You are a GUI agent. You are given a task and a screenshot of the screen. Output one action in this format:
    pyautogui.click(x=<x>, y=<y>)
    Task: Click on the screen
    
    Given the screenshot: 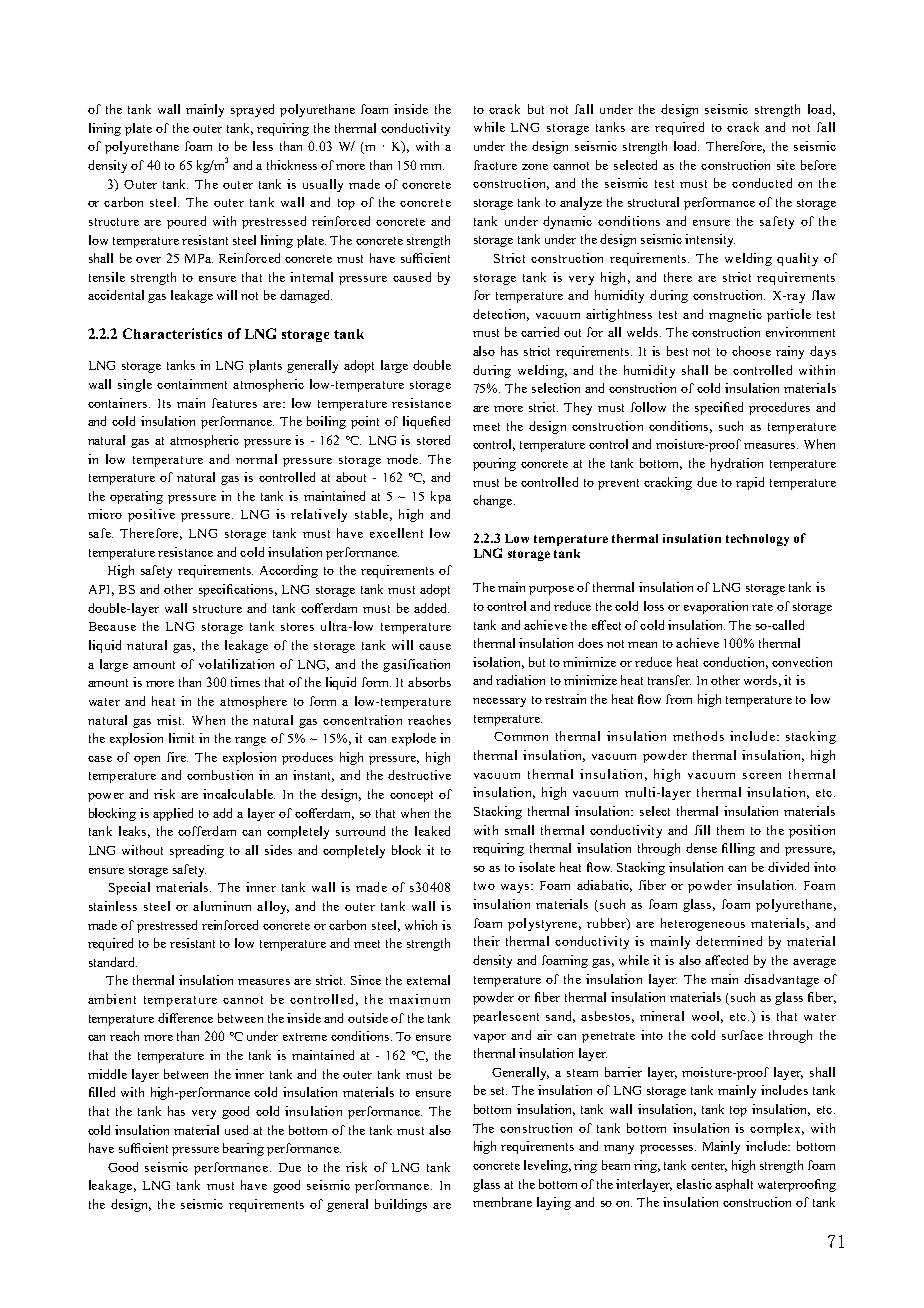 What is the action you would take?
    pyautogui.click(x=762, y=776)
